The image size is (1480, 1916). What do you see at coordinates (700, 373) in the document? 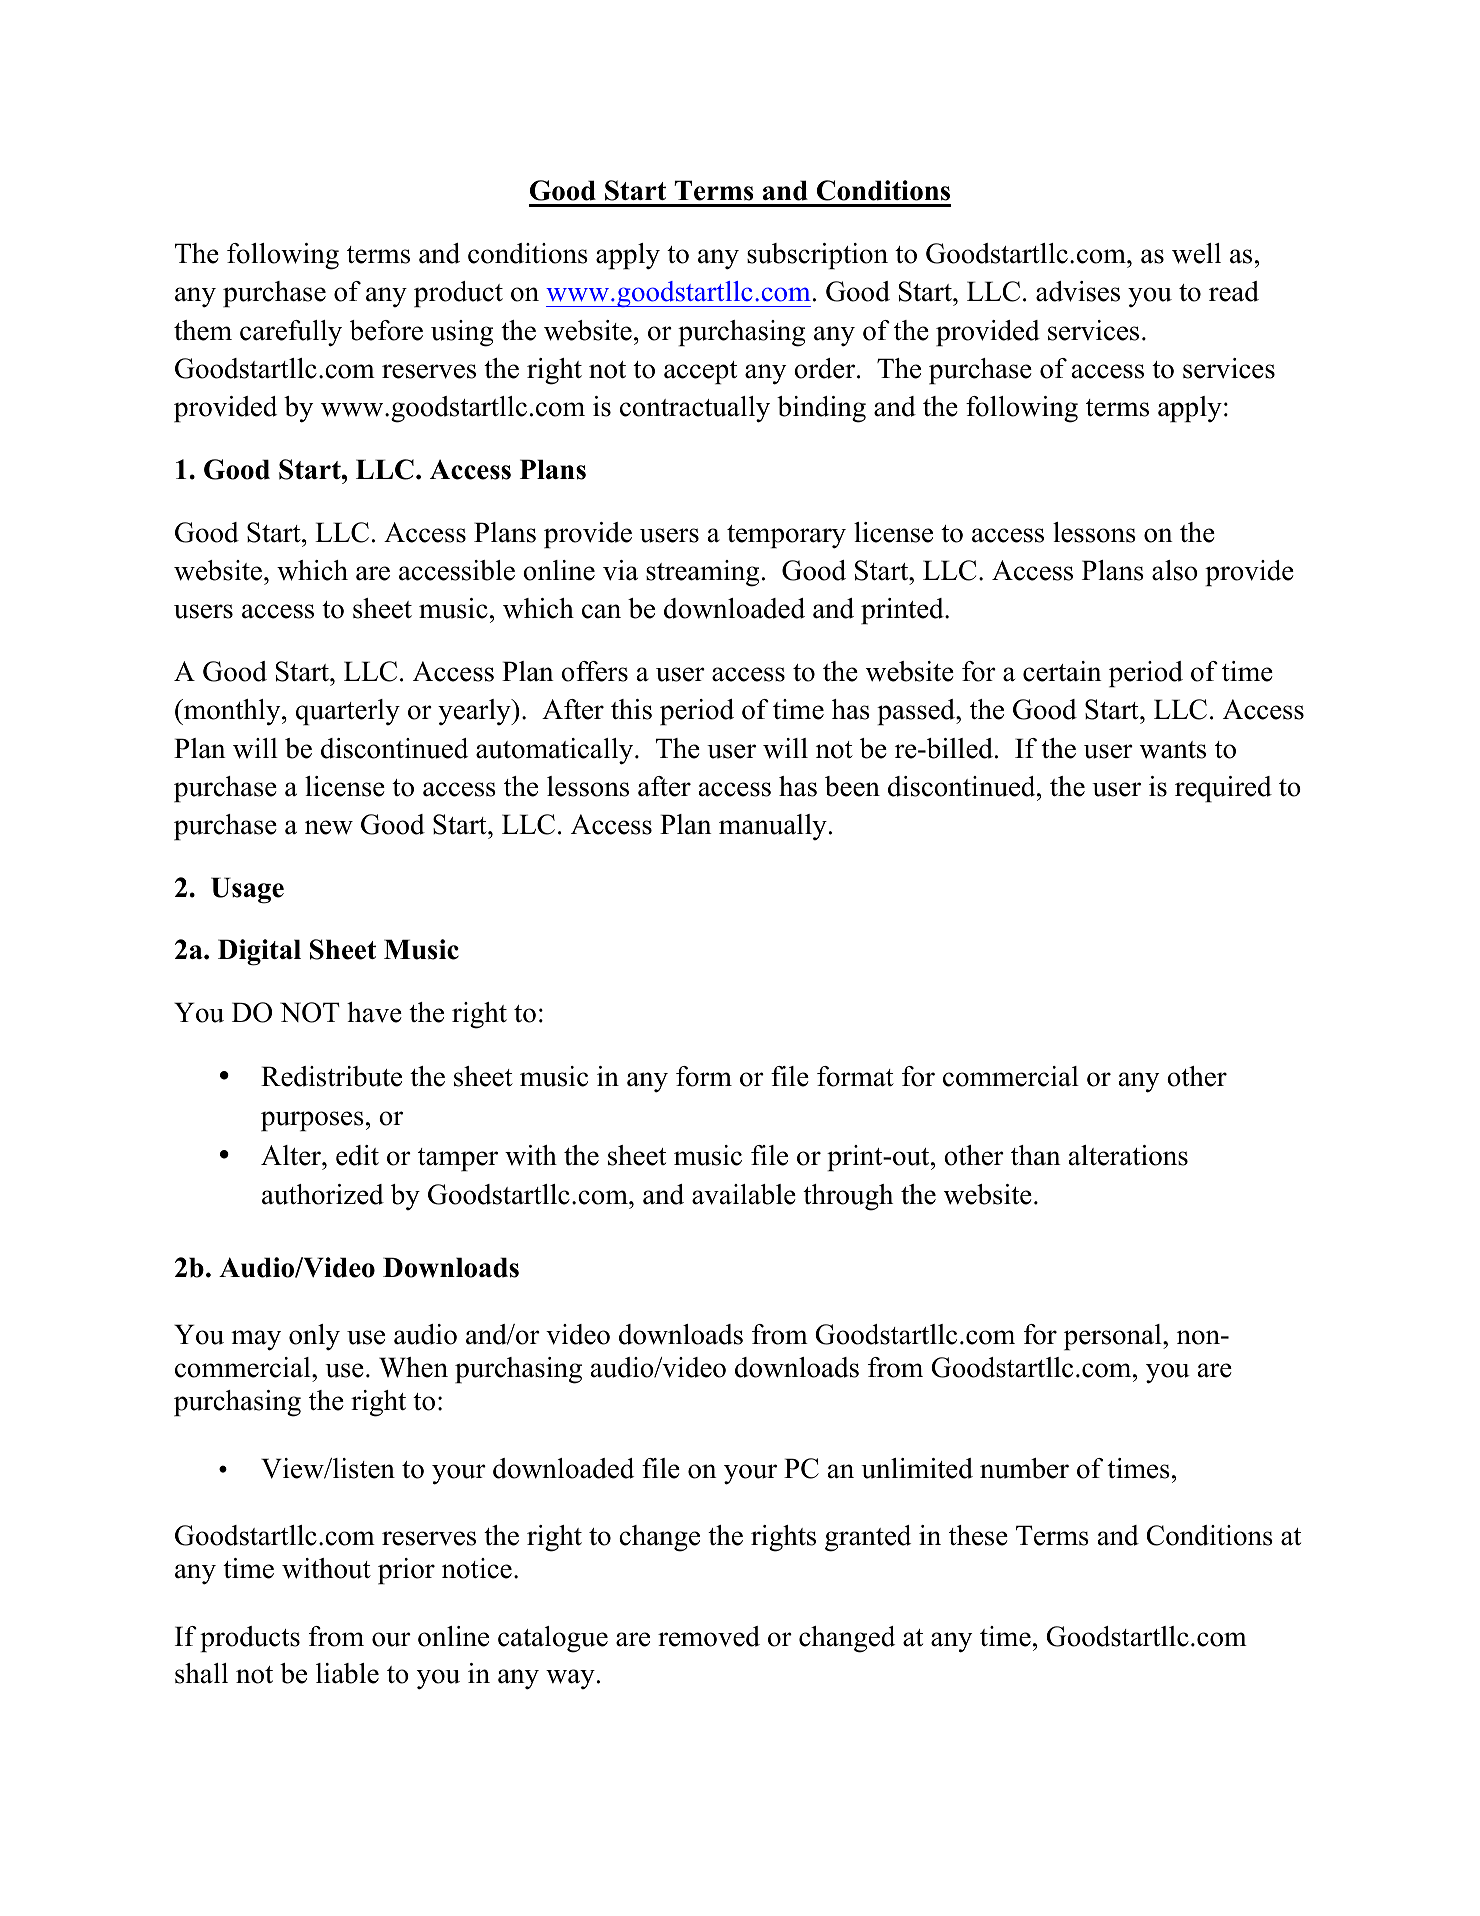
I see `accept` at bounding box center [700, 373].
